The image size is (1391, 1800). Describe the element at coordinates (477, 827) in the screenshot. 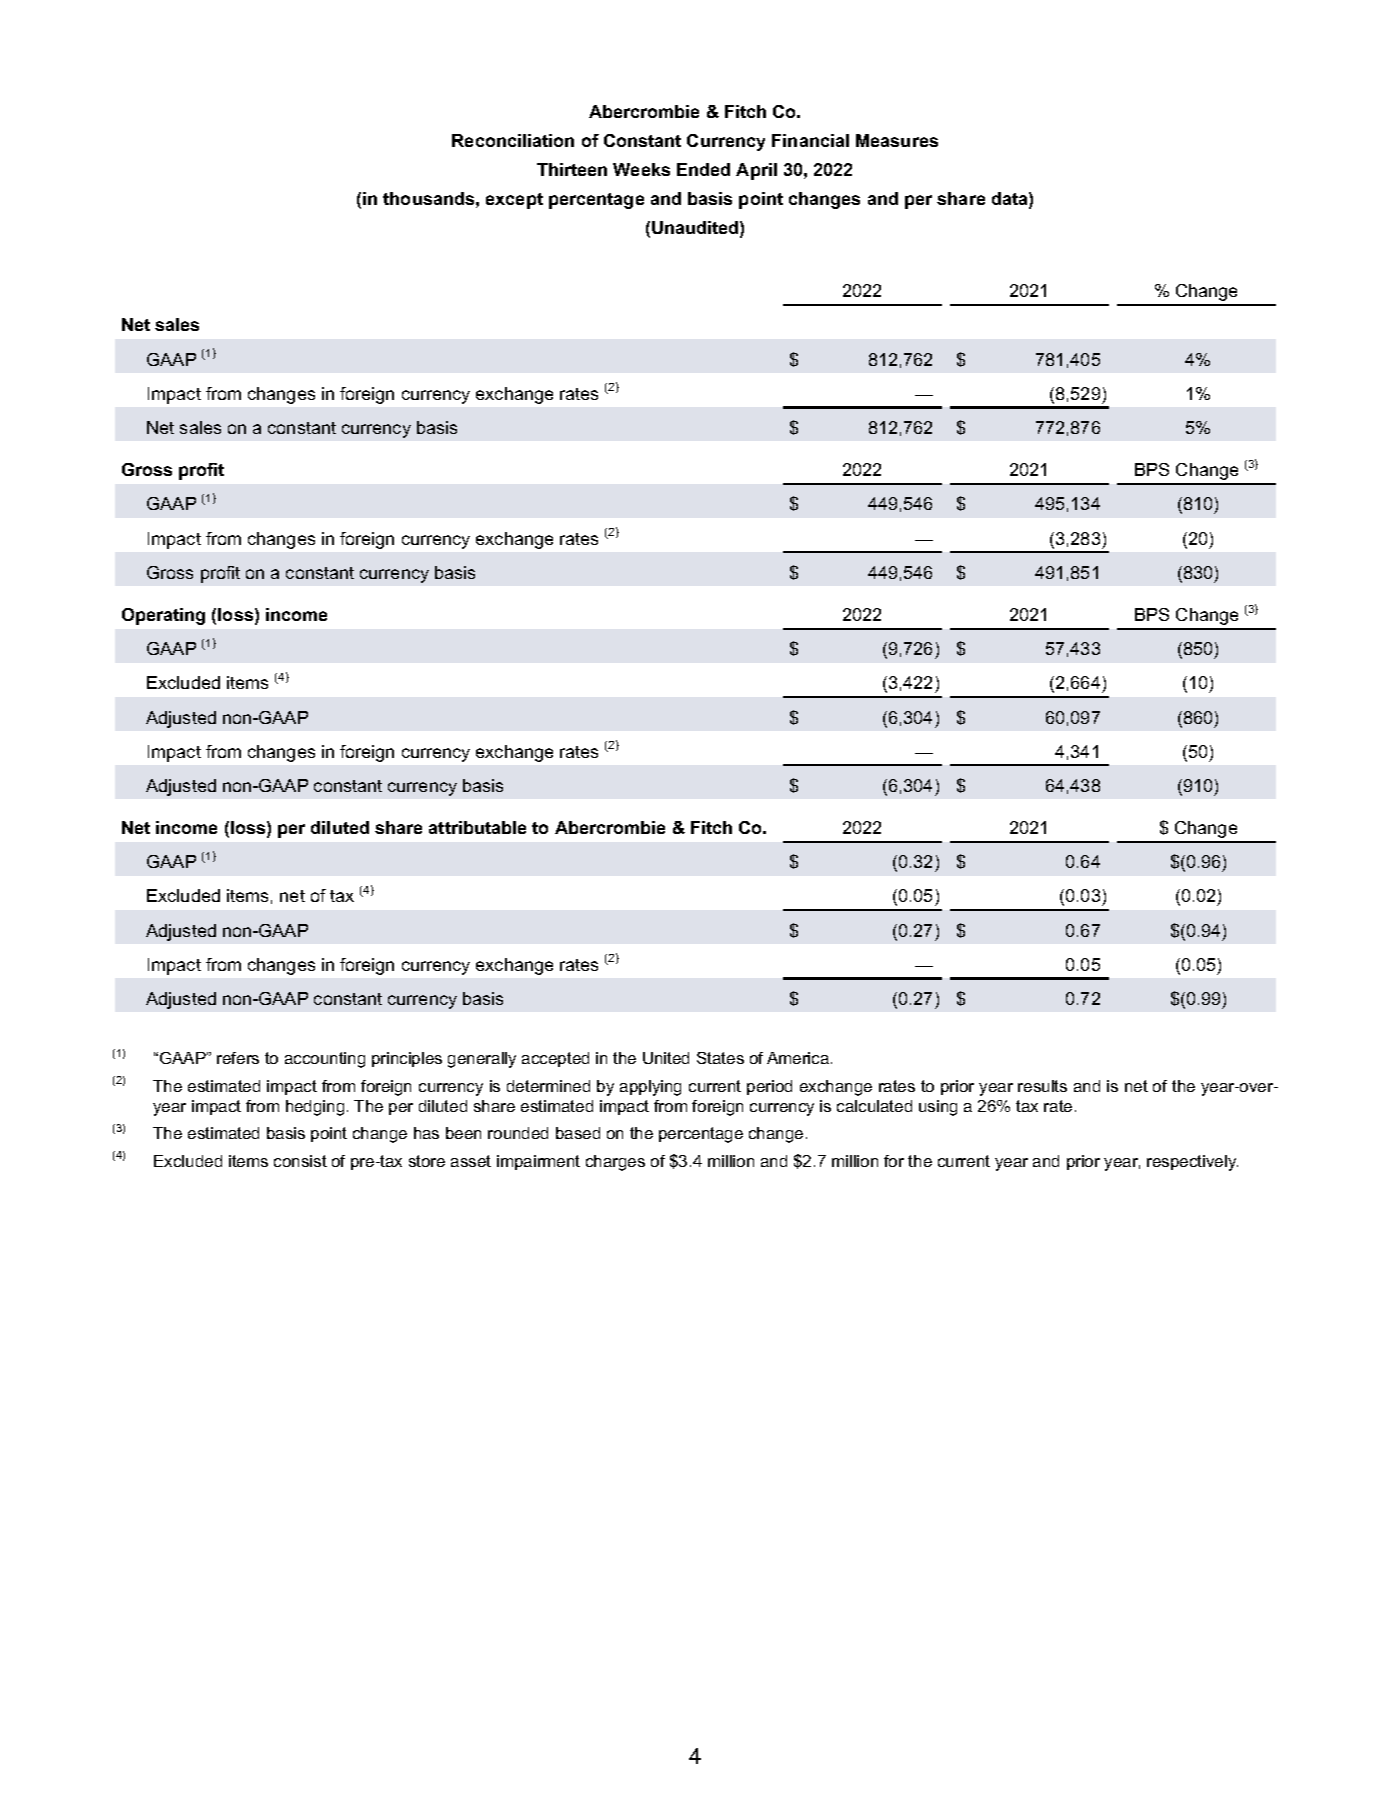

I see `attributable` at that location.
